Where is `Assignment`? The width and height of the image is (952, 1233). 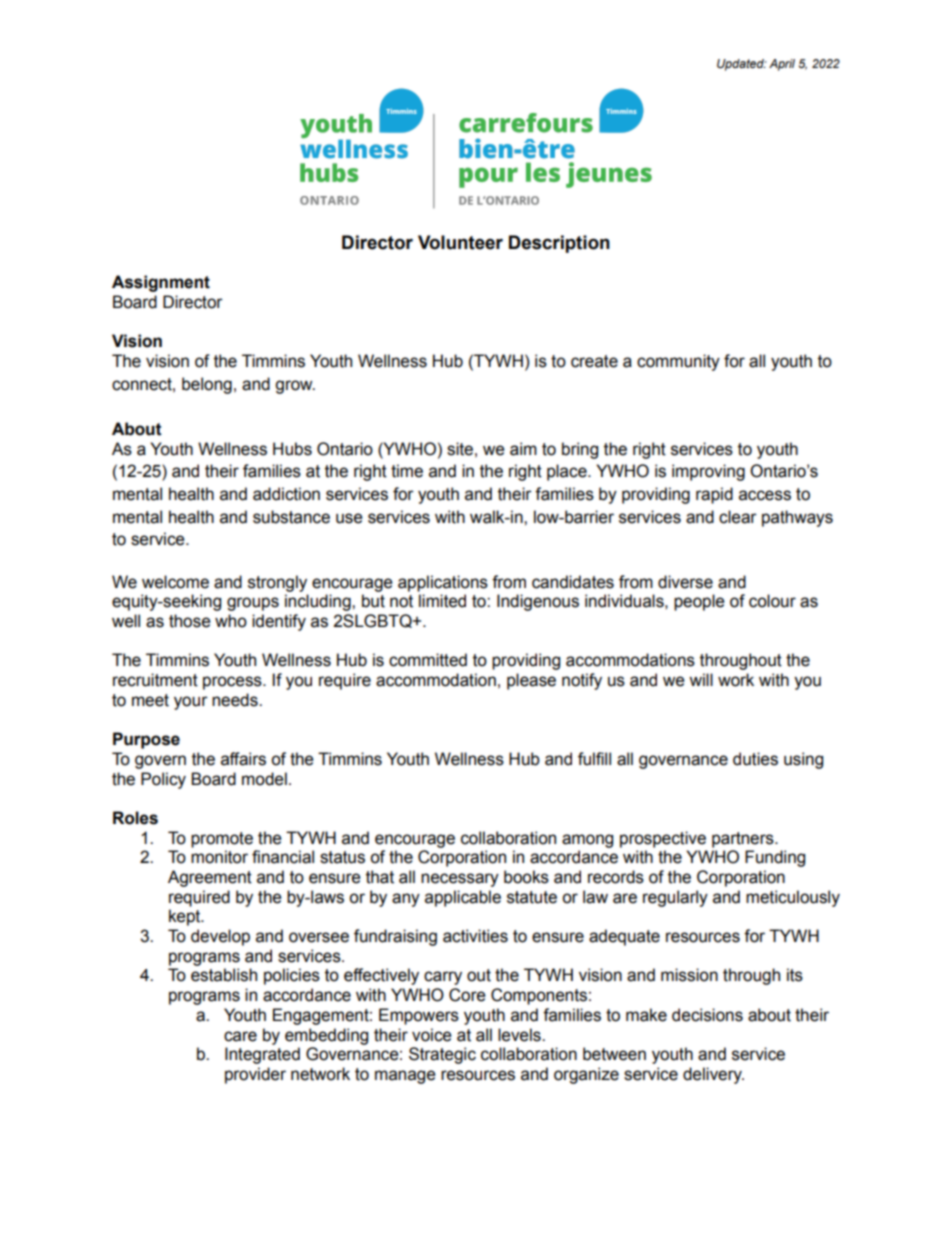 Assignment is located at coordinates (161, 283).
